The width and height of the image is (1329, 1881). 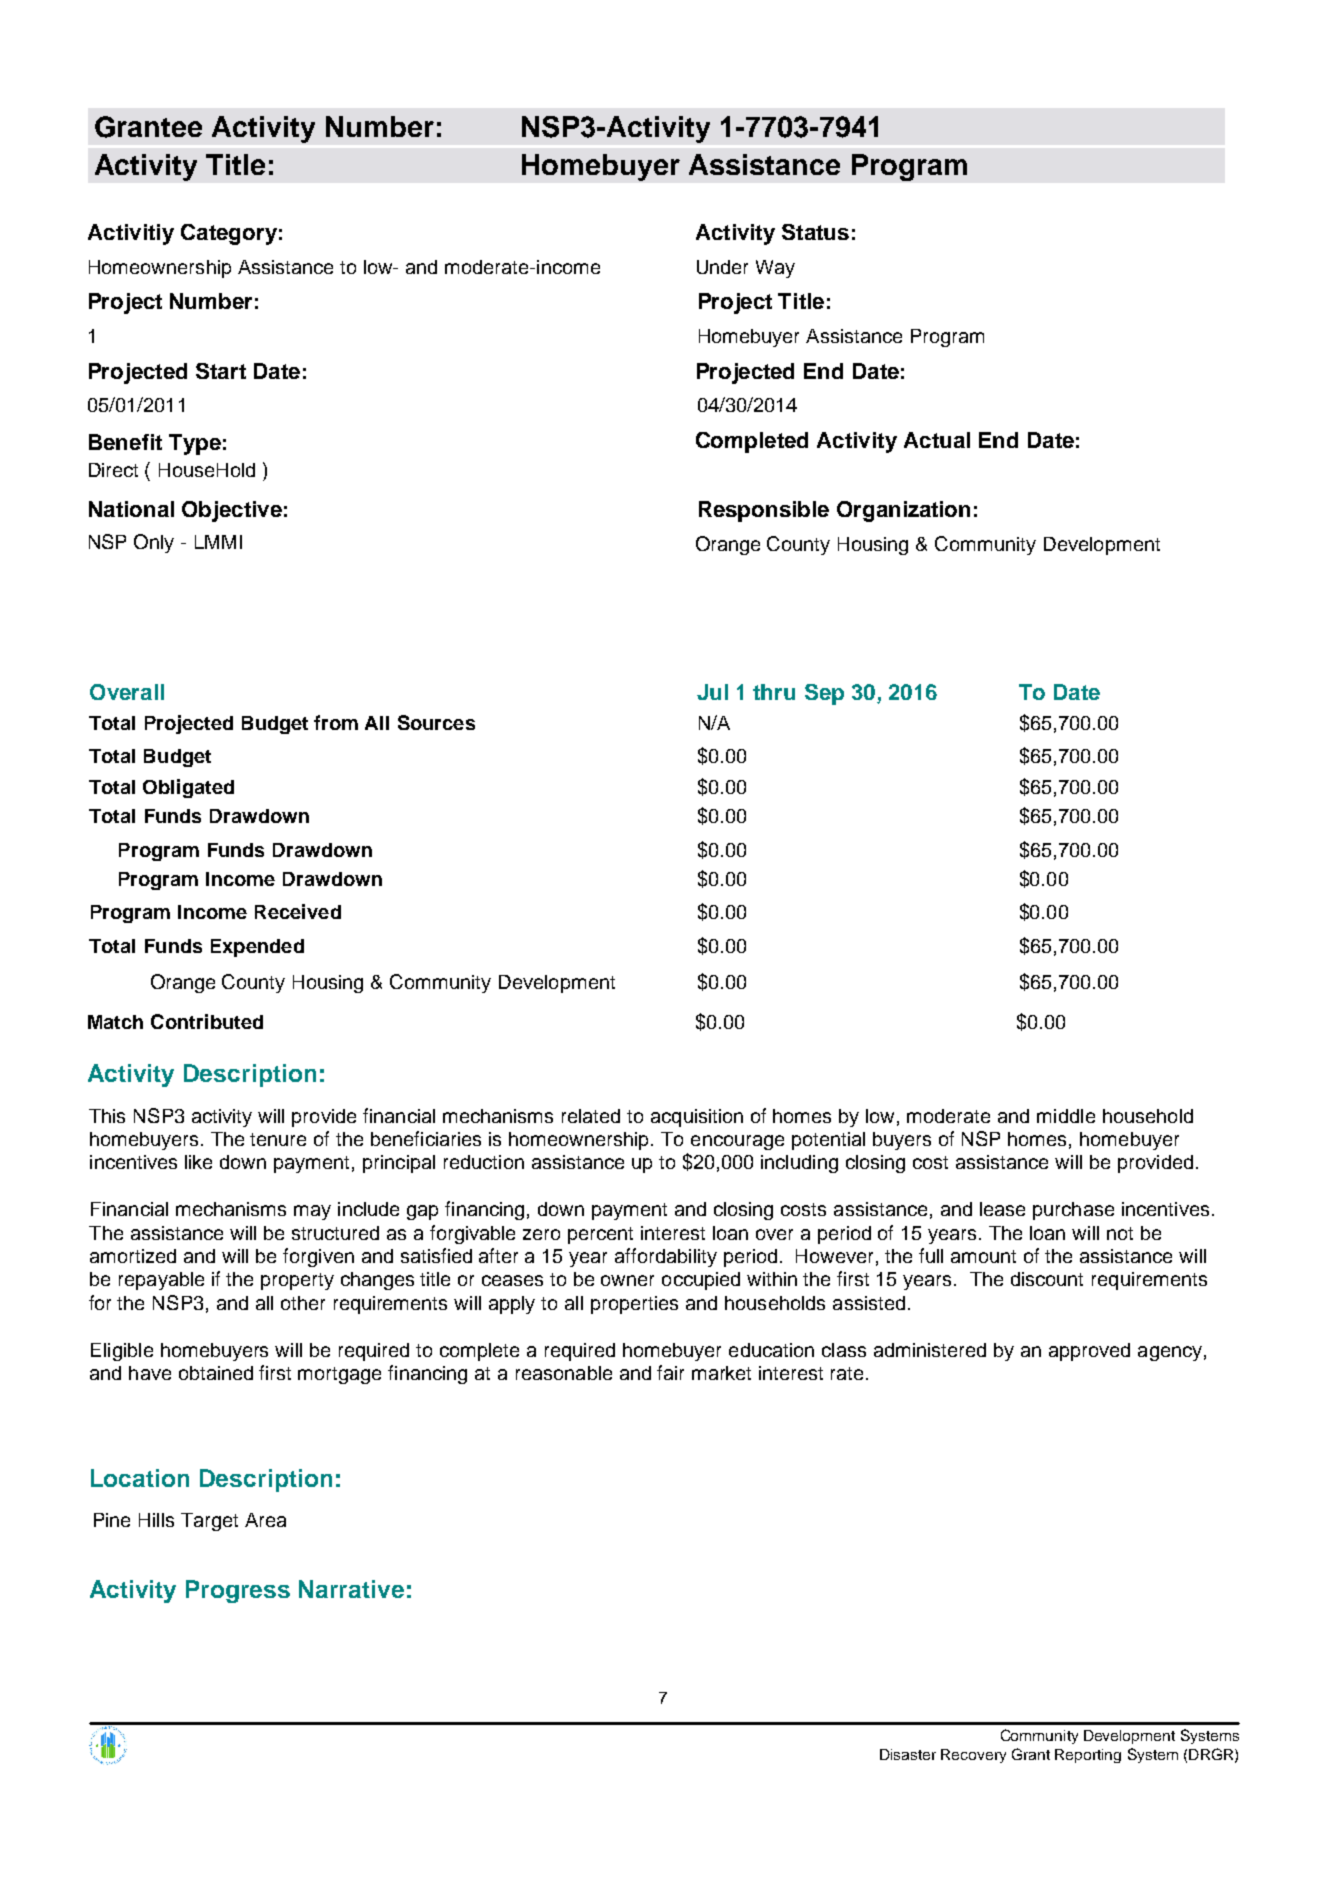 I want to click on Category, so click(x=229, y=234).
